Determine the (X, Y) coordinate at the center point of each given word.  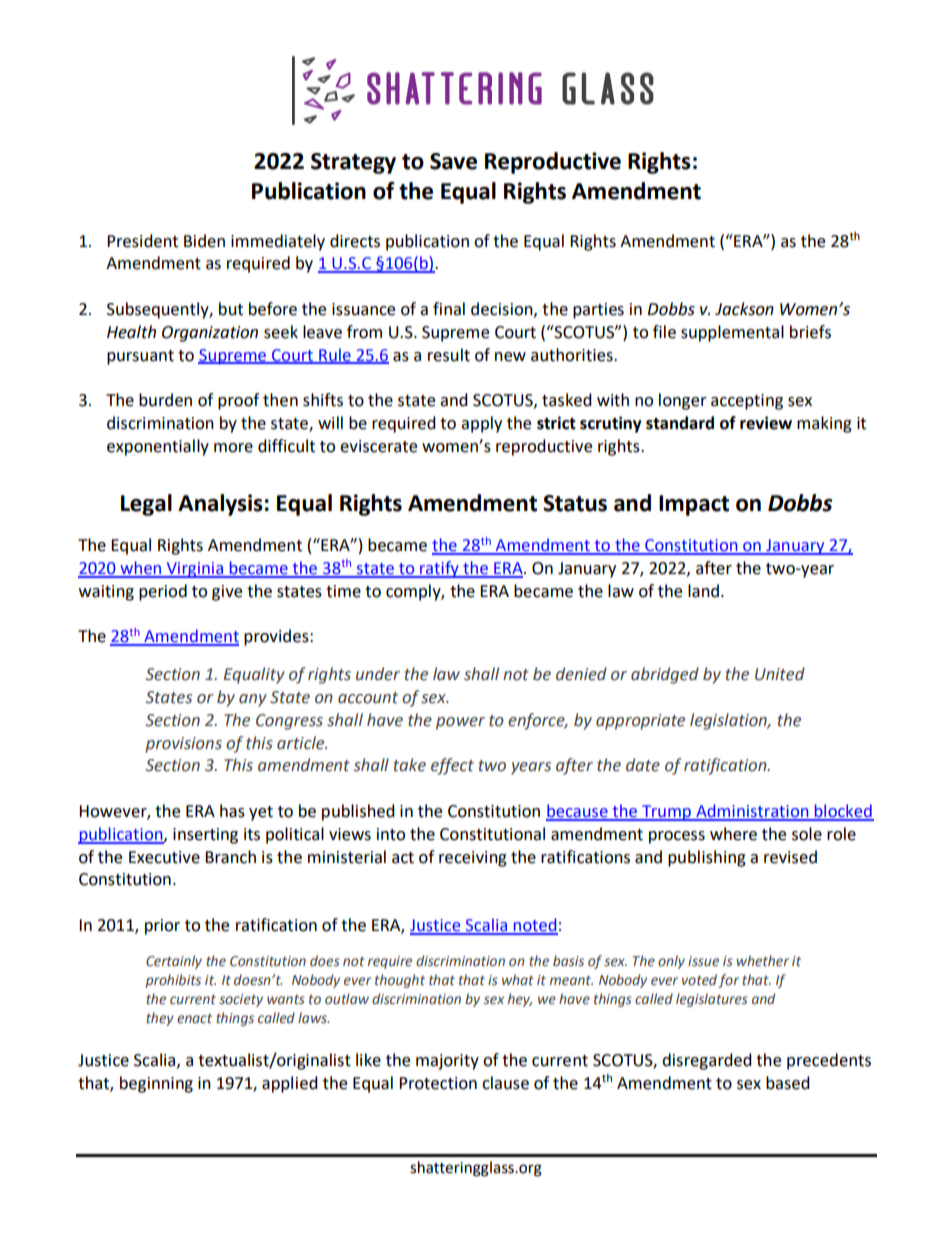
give (227, 593)
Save (453, 161)
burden (165, 400)
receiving (473, 859)
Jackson (744, 309)
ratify (439, 569)
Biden (204, 241)
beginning (156, 1084)
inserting (205, 836)
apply (481, 424)
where (733, 834)
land (703, 591)
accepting (747, 402)
